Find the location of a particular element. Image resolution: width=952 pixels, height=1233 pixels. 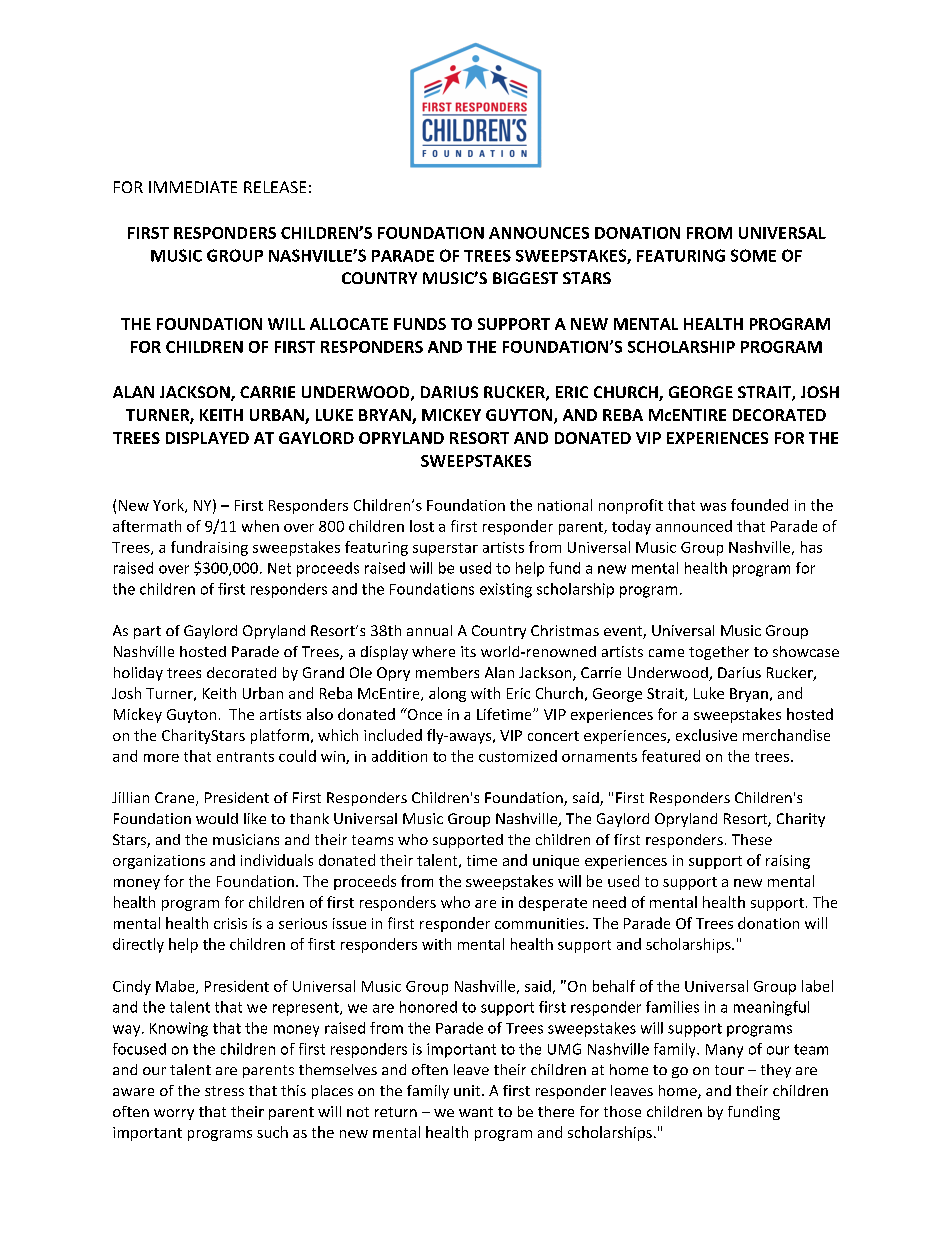

IMMEDIATE is located at coordinates (193, 187).
